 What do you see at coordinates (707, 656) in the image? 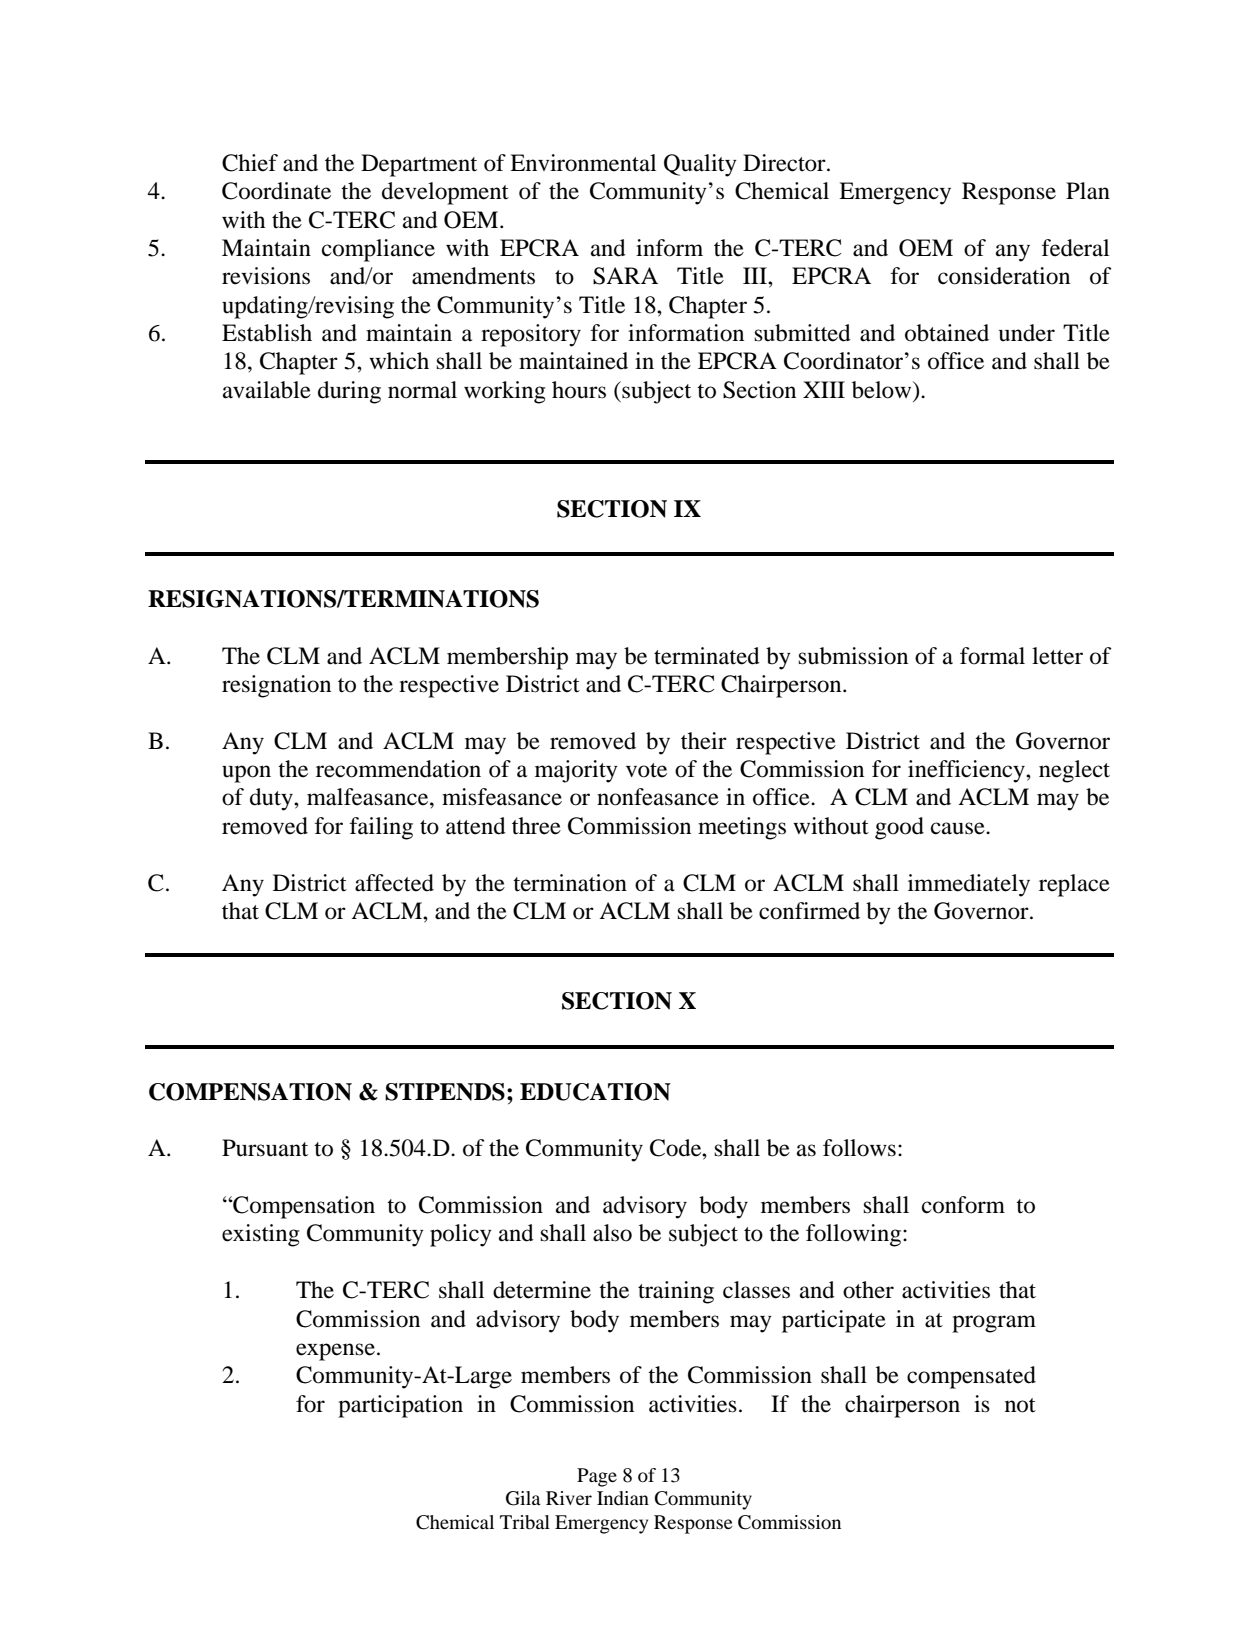
I see `terminated` at bounding box center [707, 656].
